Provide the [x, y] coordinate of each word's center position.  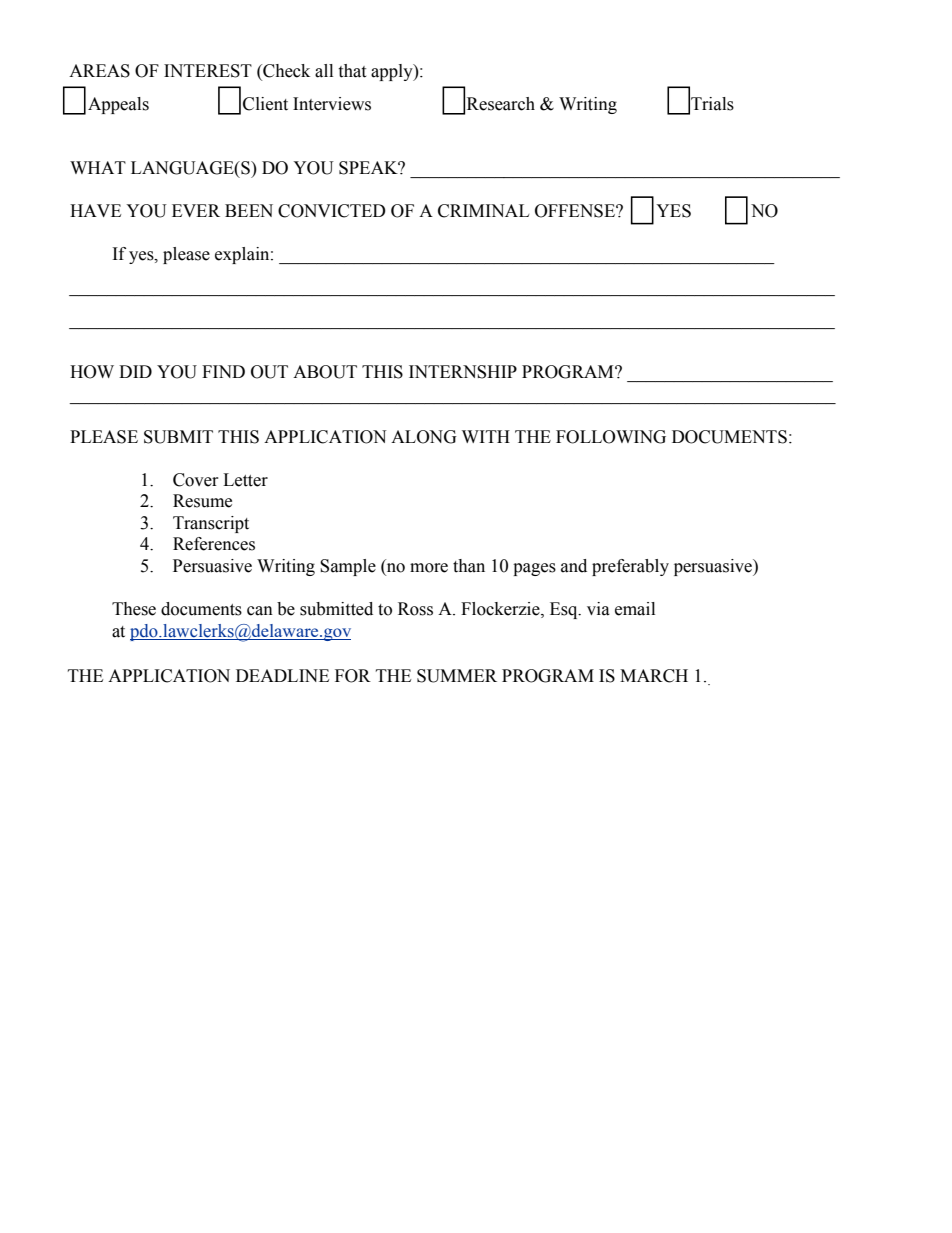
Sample [348, 567]
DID [135, 371]
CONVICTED [332, 211]
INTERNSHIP [463, 372]
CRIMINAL [483, 211]
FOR [353, 676]
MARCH [654, 676]
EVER [196, 210]
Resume [202, 501]
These [134, 609]
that [352, 71]
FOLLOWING [611, 437]
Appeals [118, 105]
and [574, 566]
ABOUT [325, 372]
